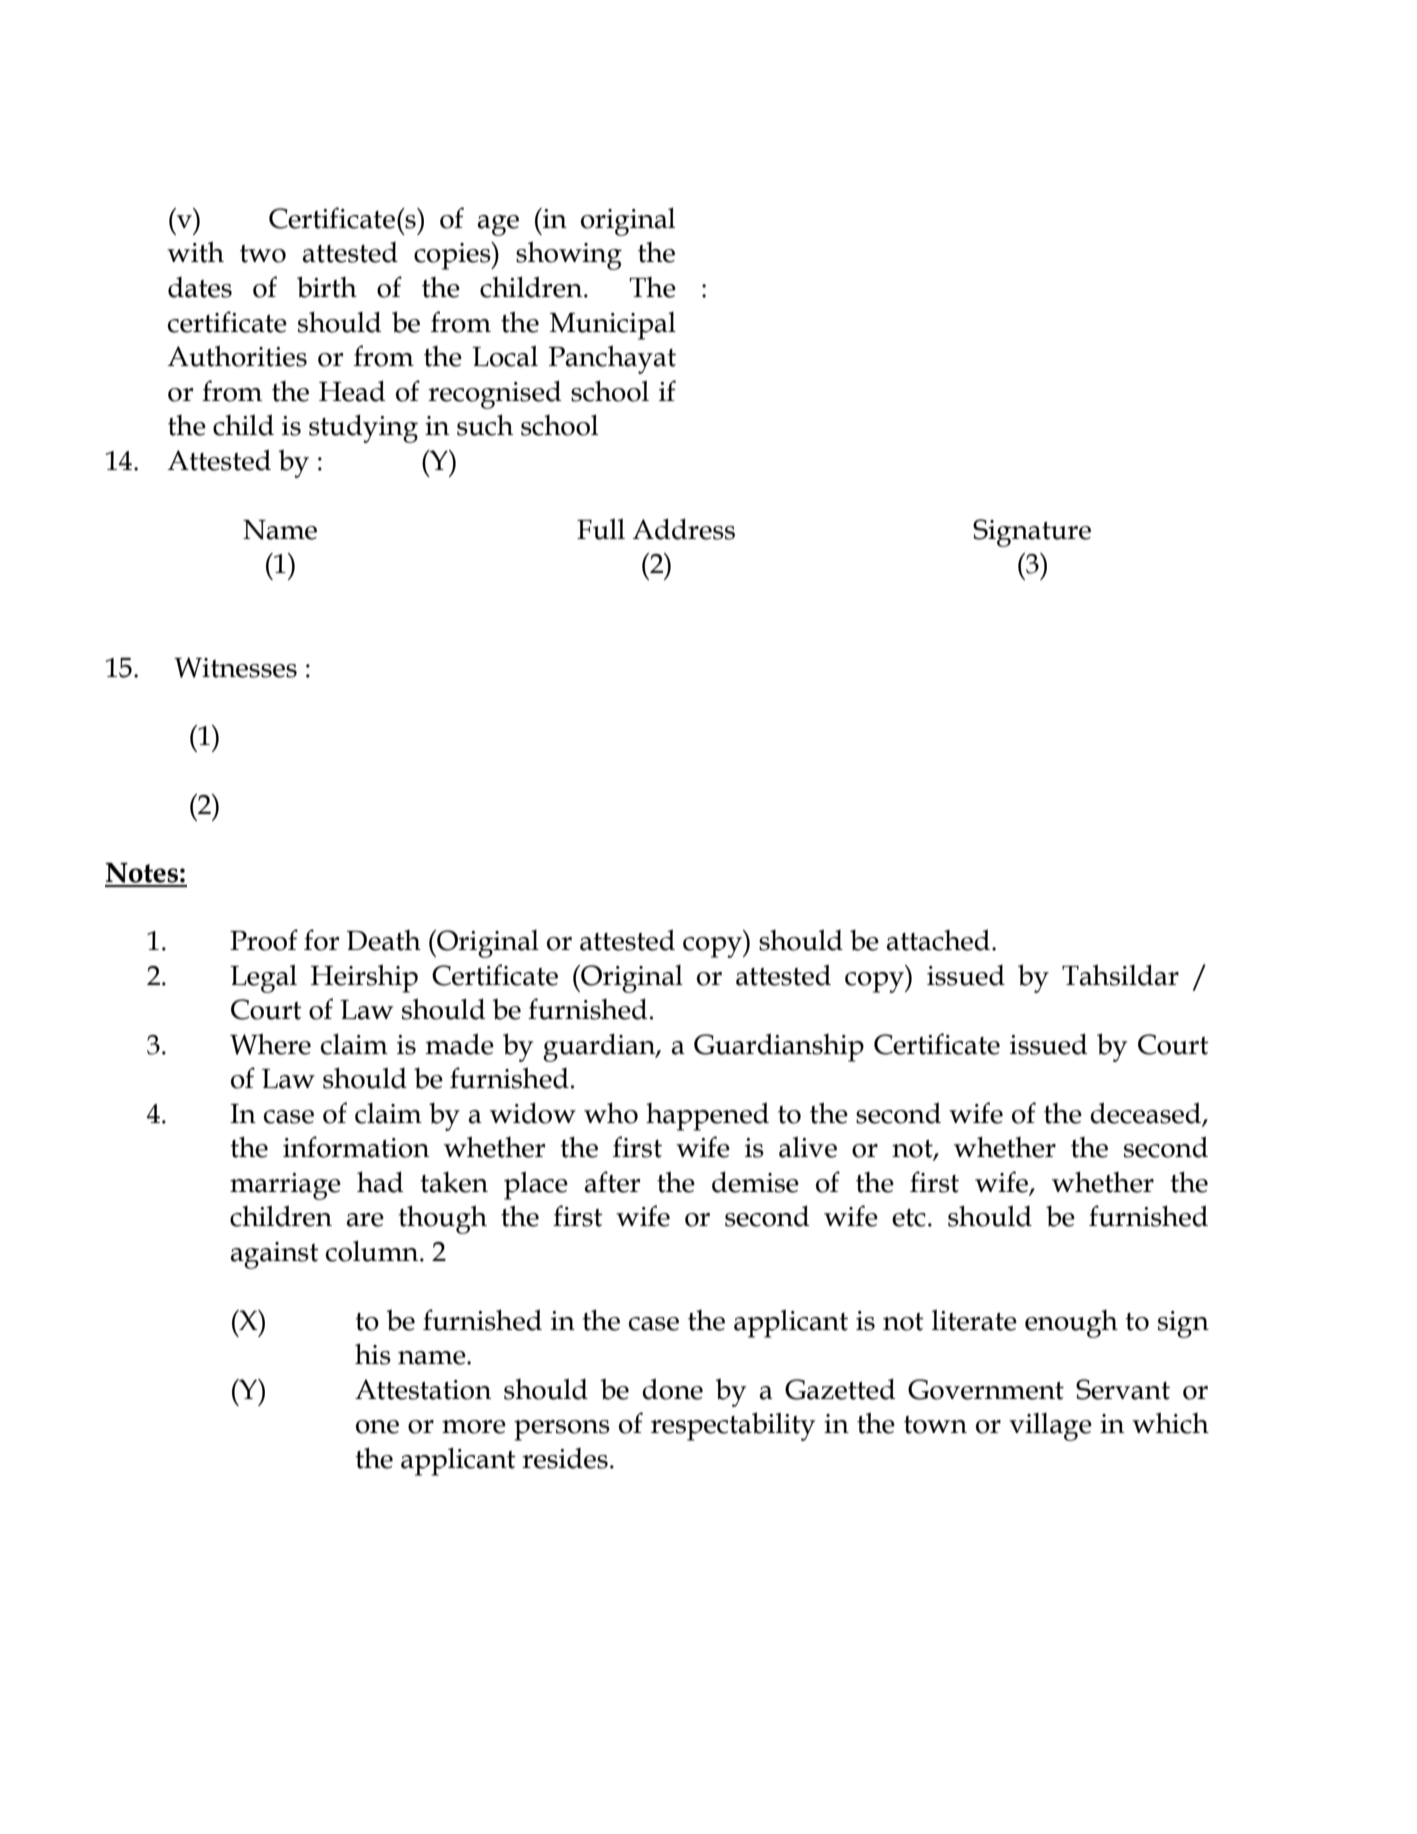 The image size is (1417, 1834). Describe the element at coordinates (270, 1044) in the page. I see `Where` at that location.
